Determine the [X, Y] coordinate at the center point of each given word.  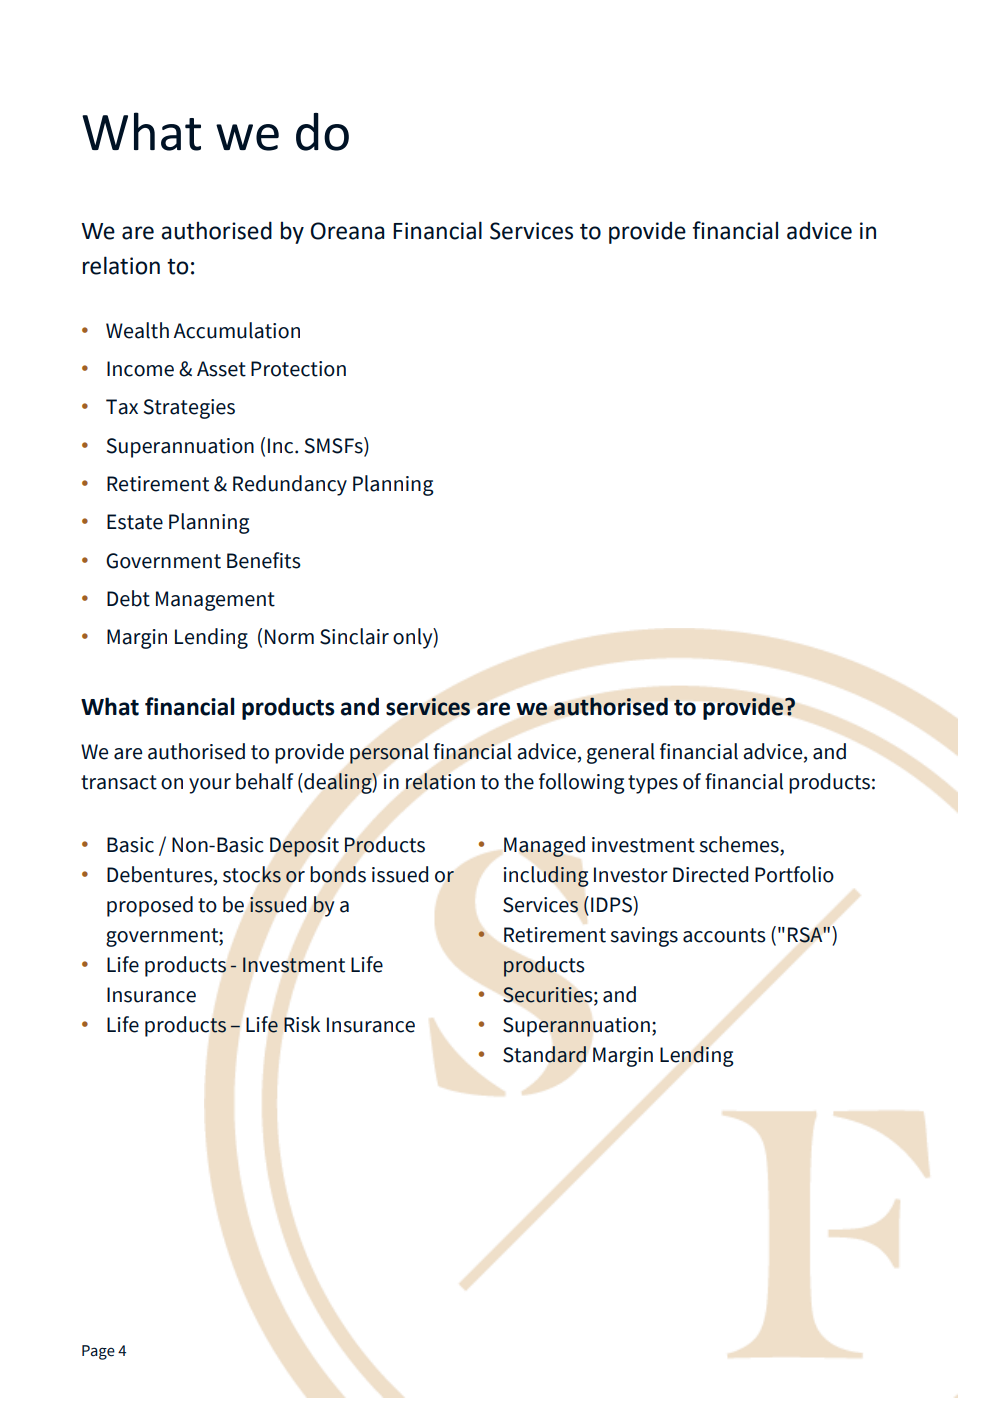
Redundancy [290, 485]
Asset [221, 369]
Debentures [161, 875]
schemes [740, 845]
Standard [544, 1054]
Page [98, 1352]
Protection [298, 369]
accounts [724, 935]
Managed [544, 846]
